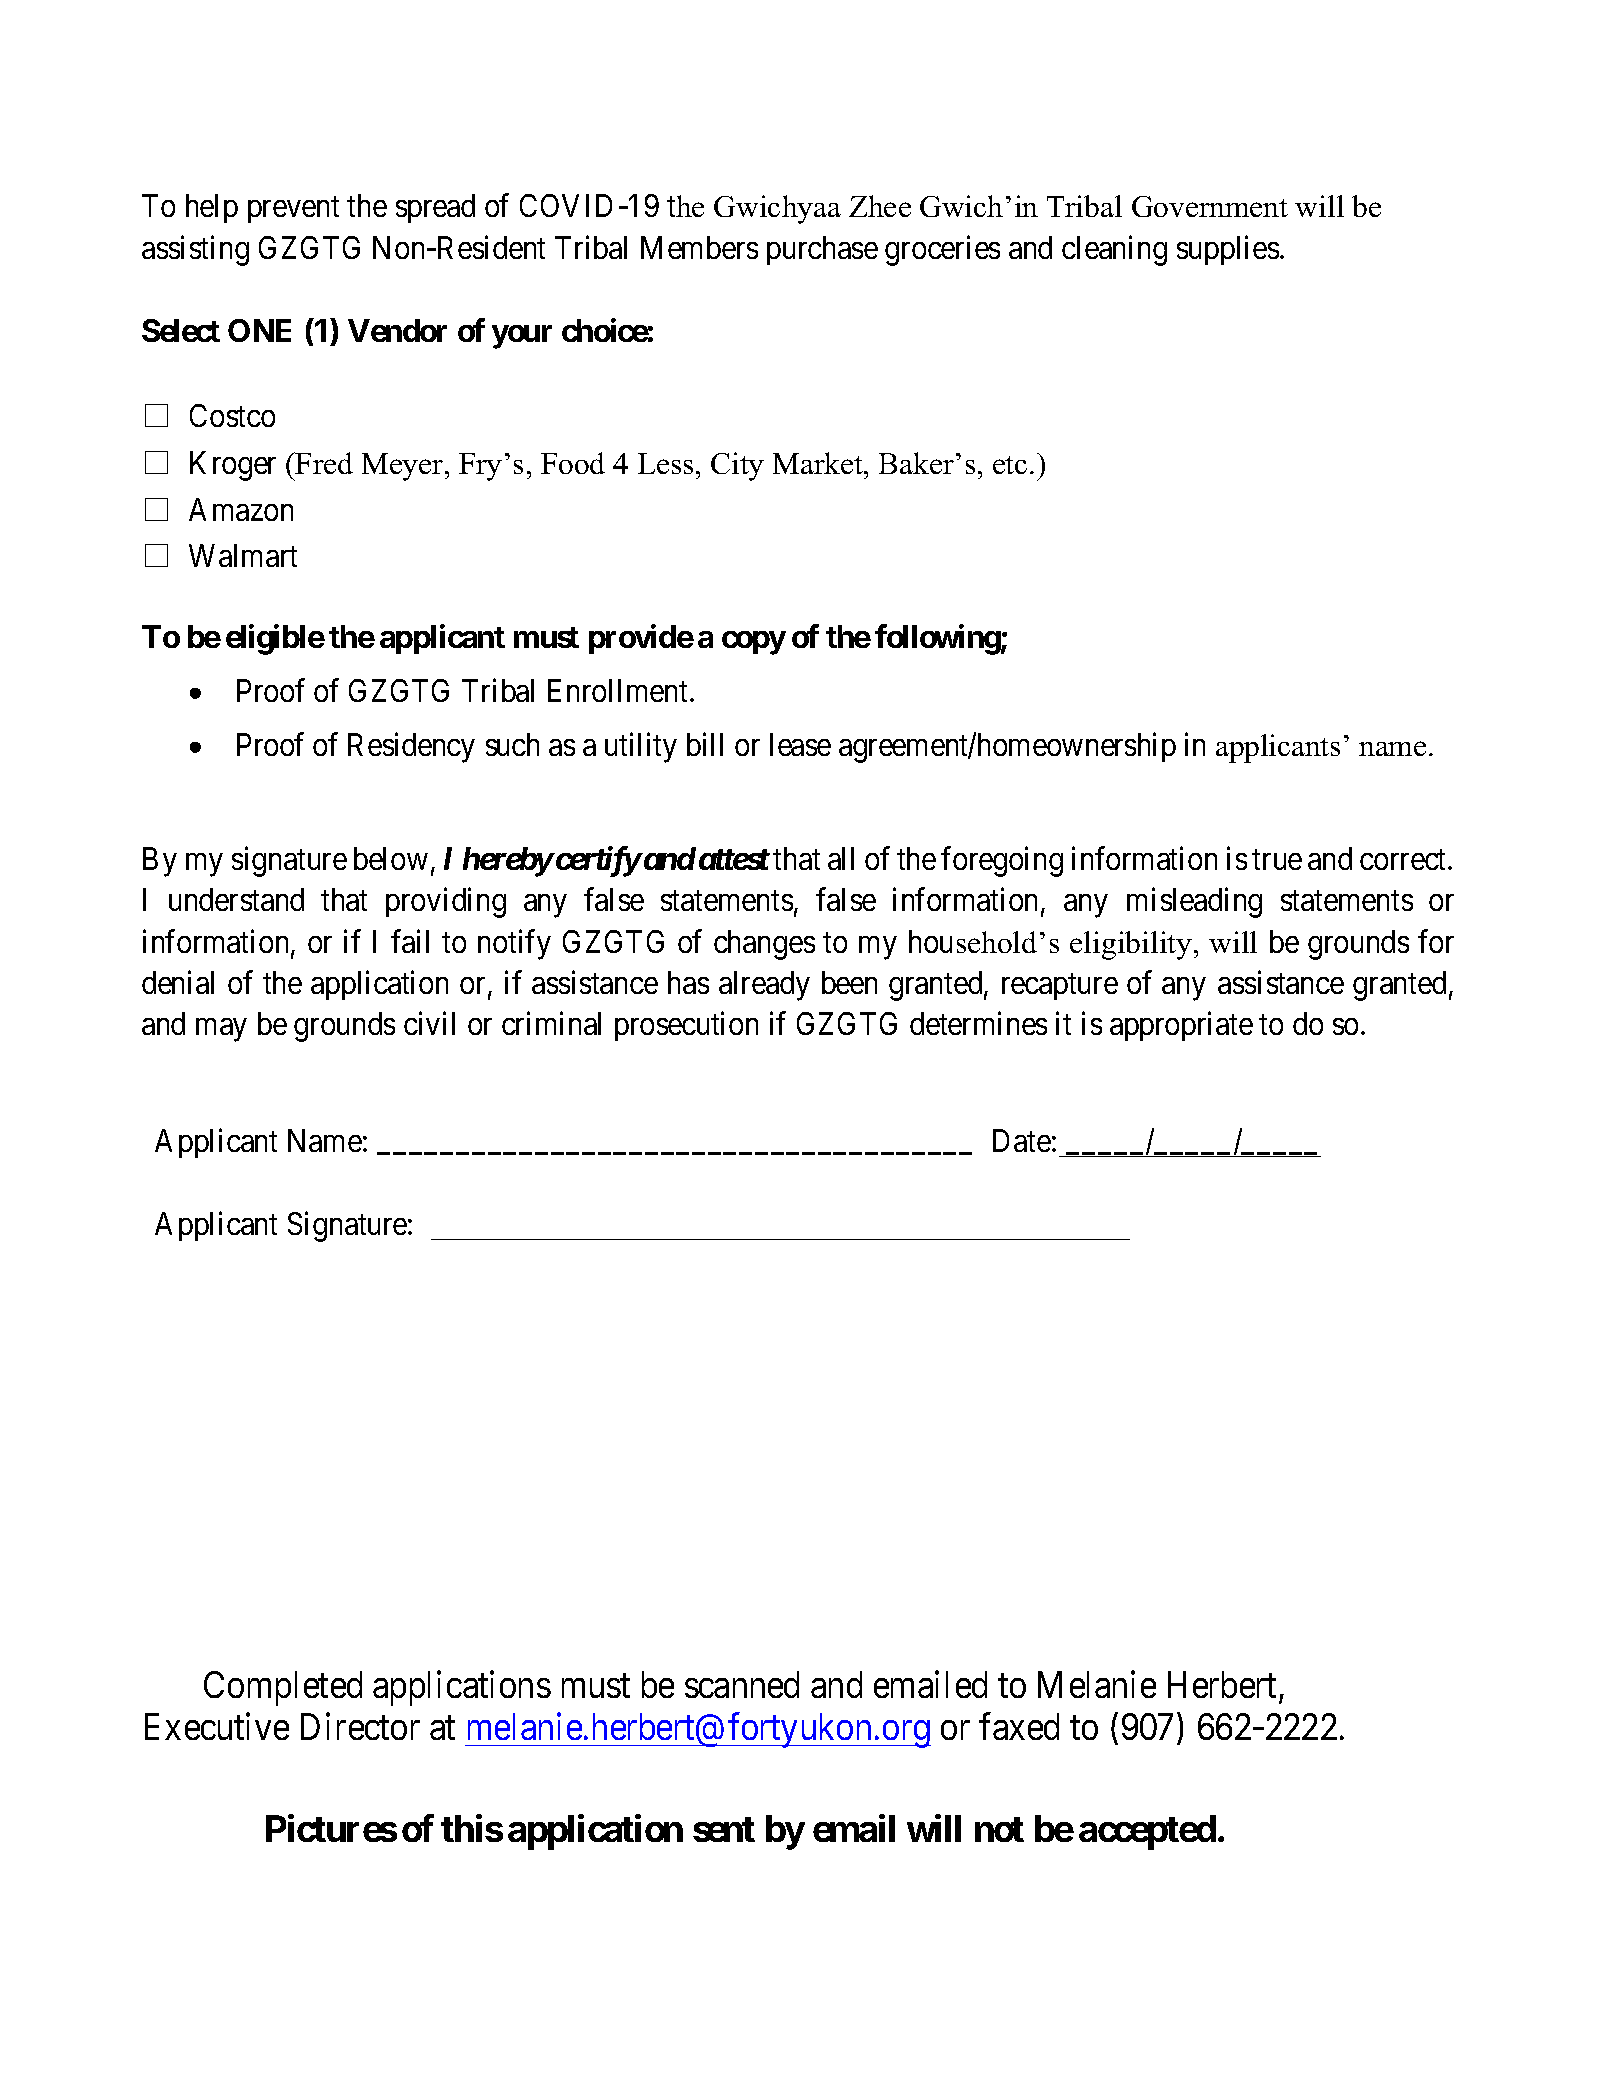  I want to click on Date, so click(1022, 1140).
